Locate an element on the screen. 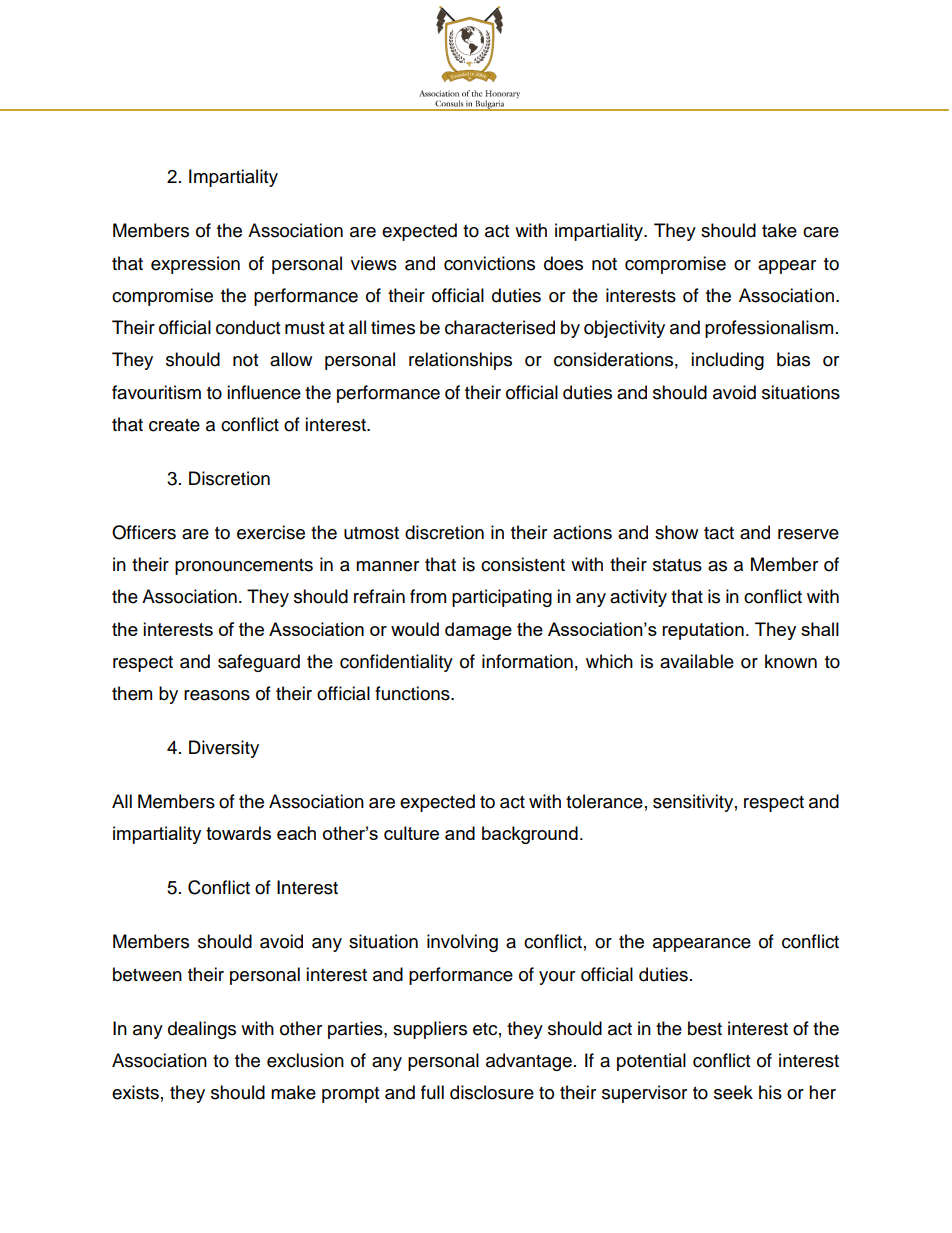 The image size is (952, 1233). expression is located at coordinates (195, 265).
